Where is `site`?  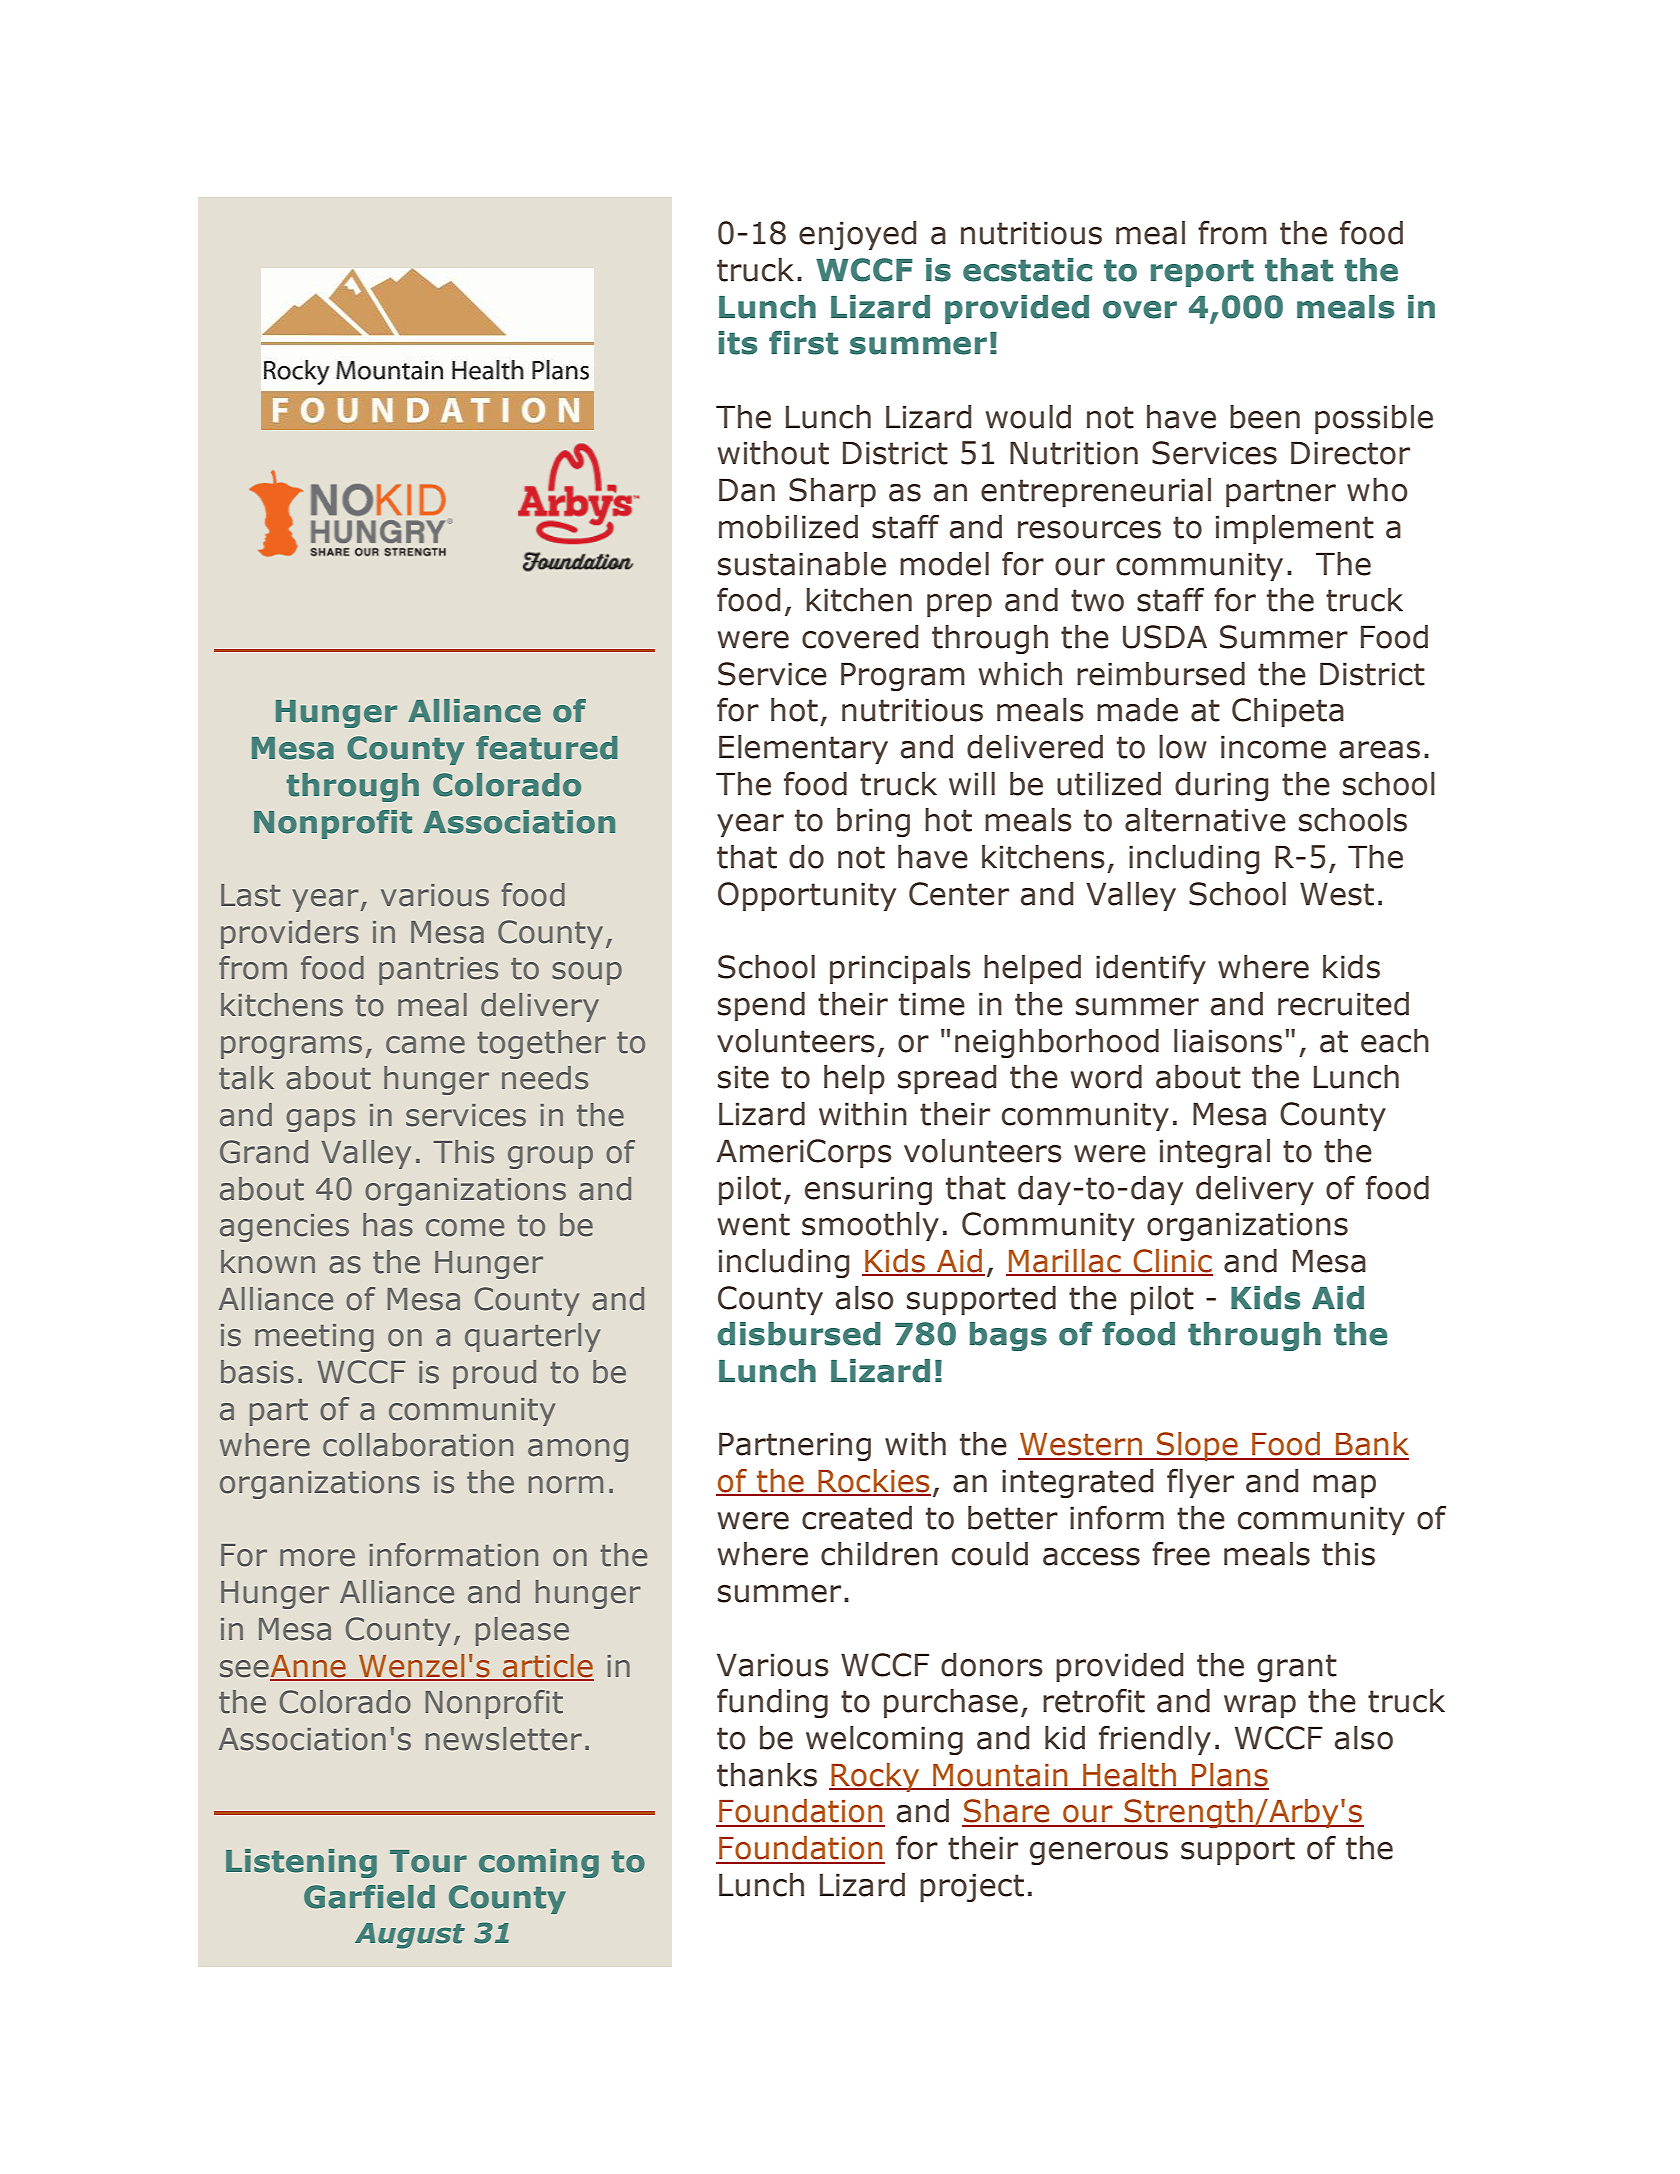 site is located at coordinates (743, 1077).
